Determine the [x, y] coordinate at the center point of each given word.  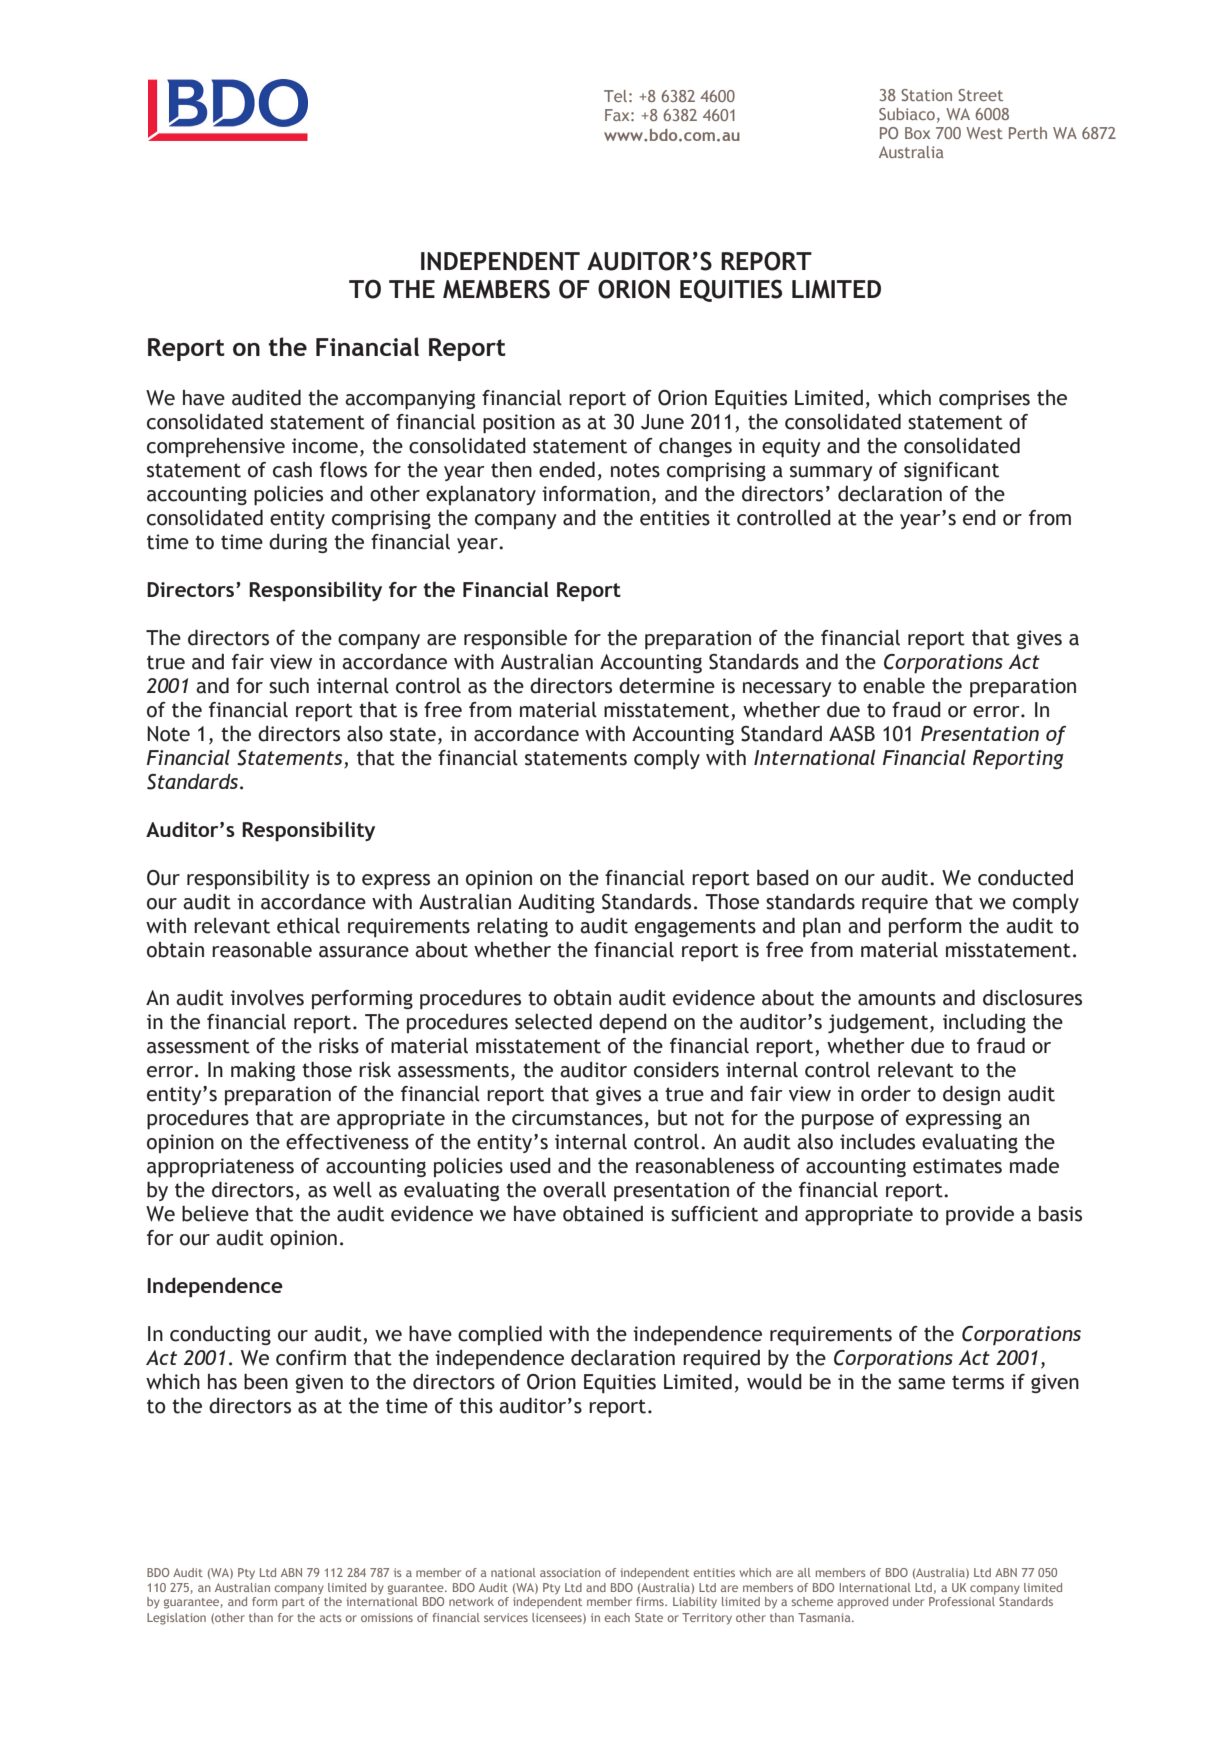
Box [917, 133]
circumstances [577, 1118]
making [263, 1071]
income [325, 446]
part [293, 1603]
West [984, 133]
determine [667, 686]
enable [894, 686]
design [971, 1095]
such [289, 686]
